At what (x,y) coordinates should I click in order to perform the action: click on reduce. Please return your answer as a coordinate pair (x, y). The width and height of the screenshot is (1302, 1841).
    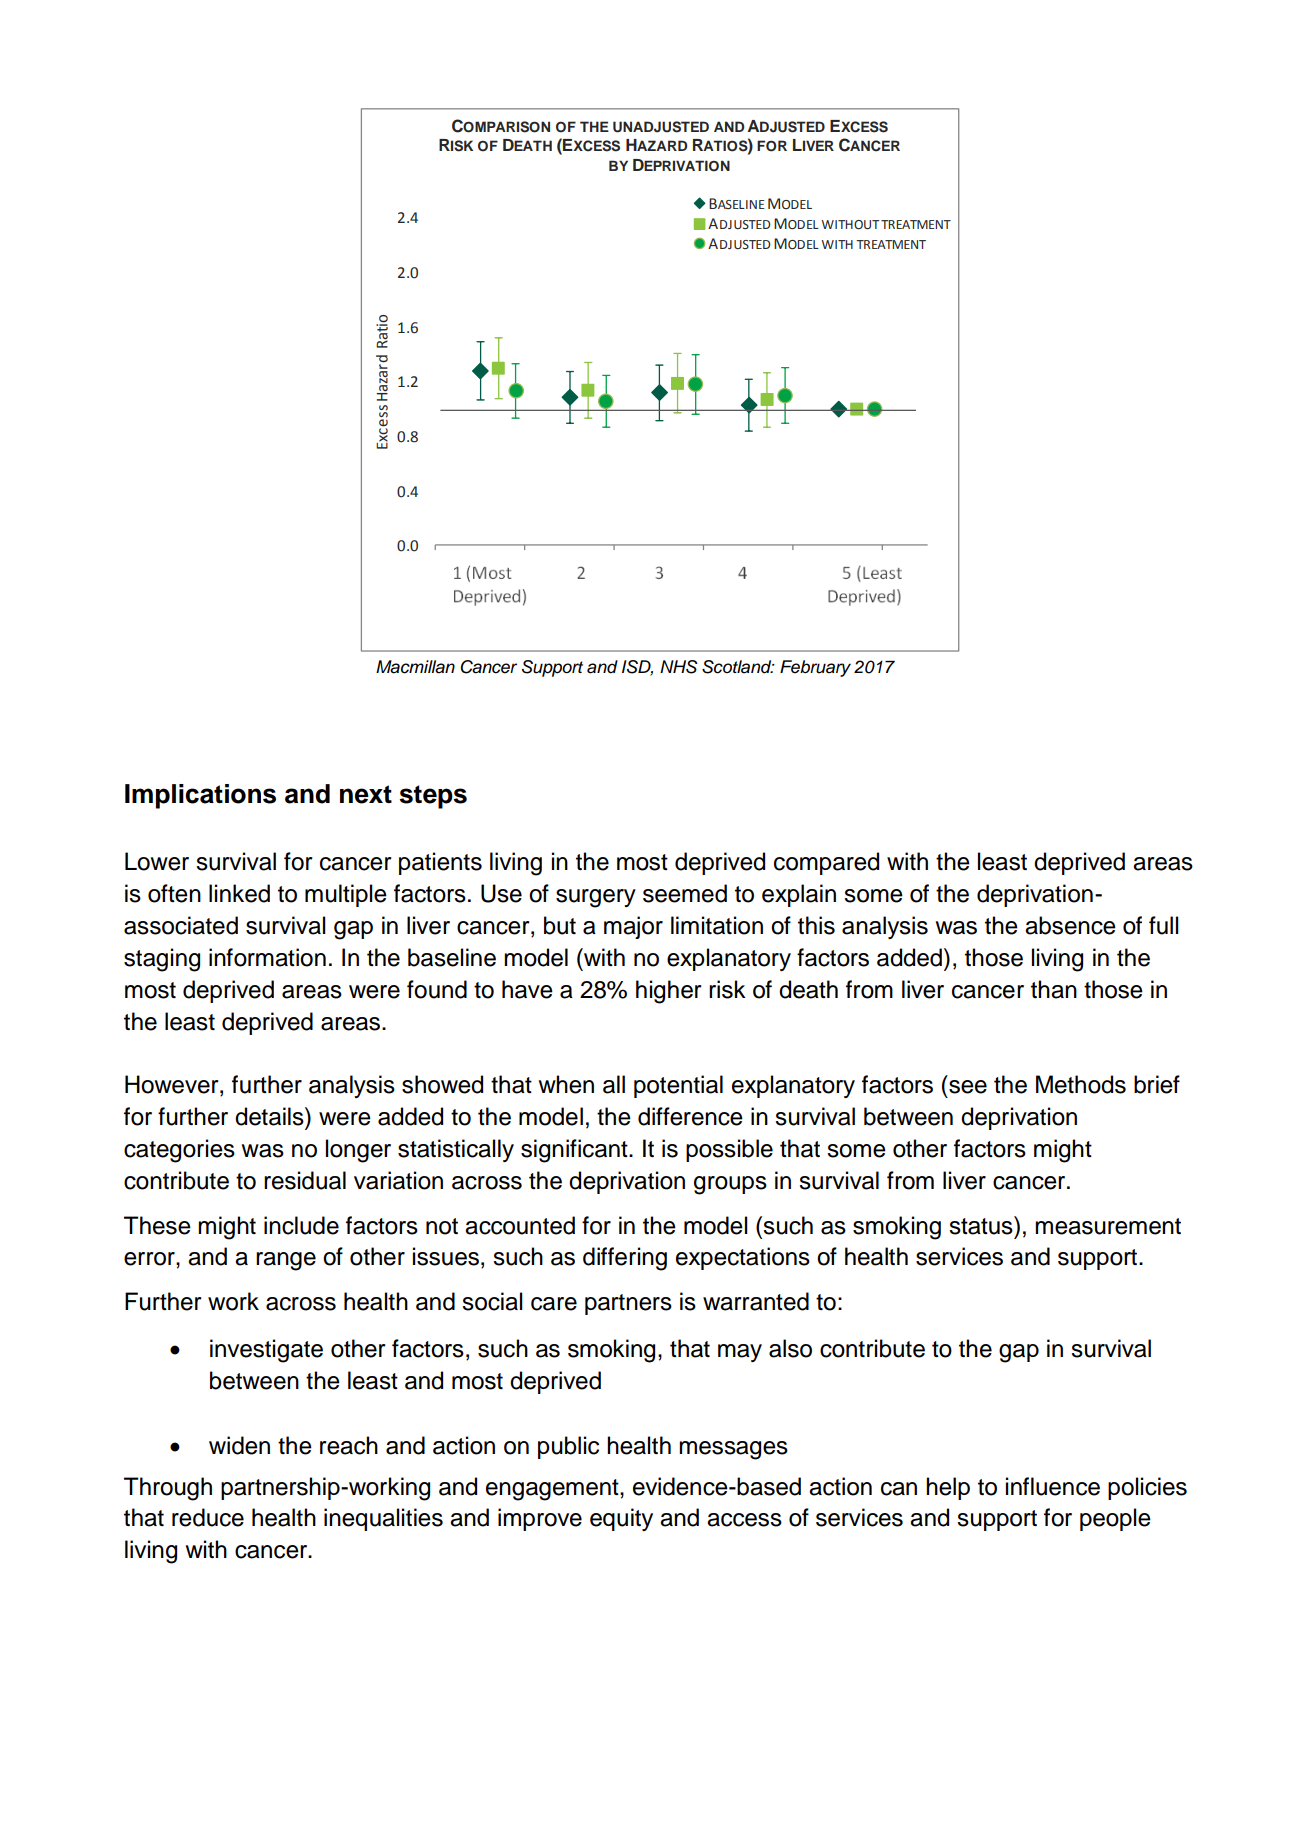
    Looking at the image, I should click on (208, 1517).
